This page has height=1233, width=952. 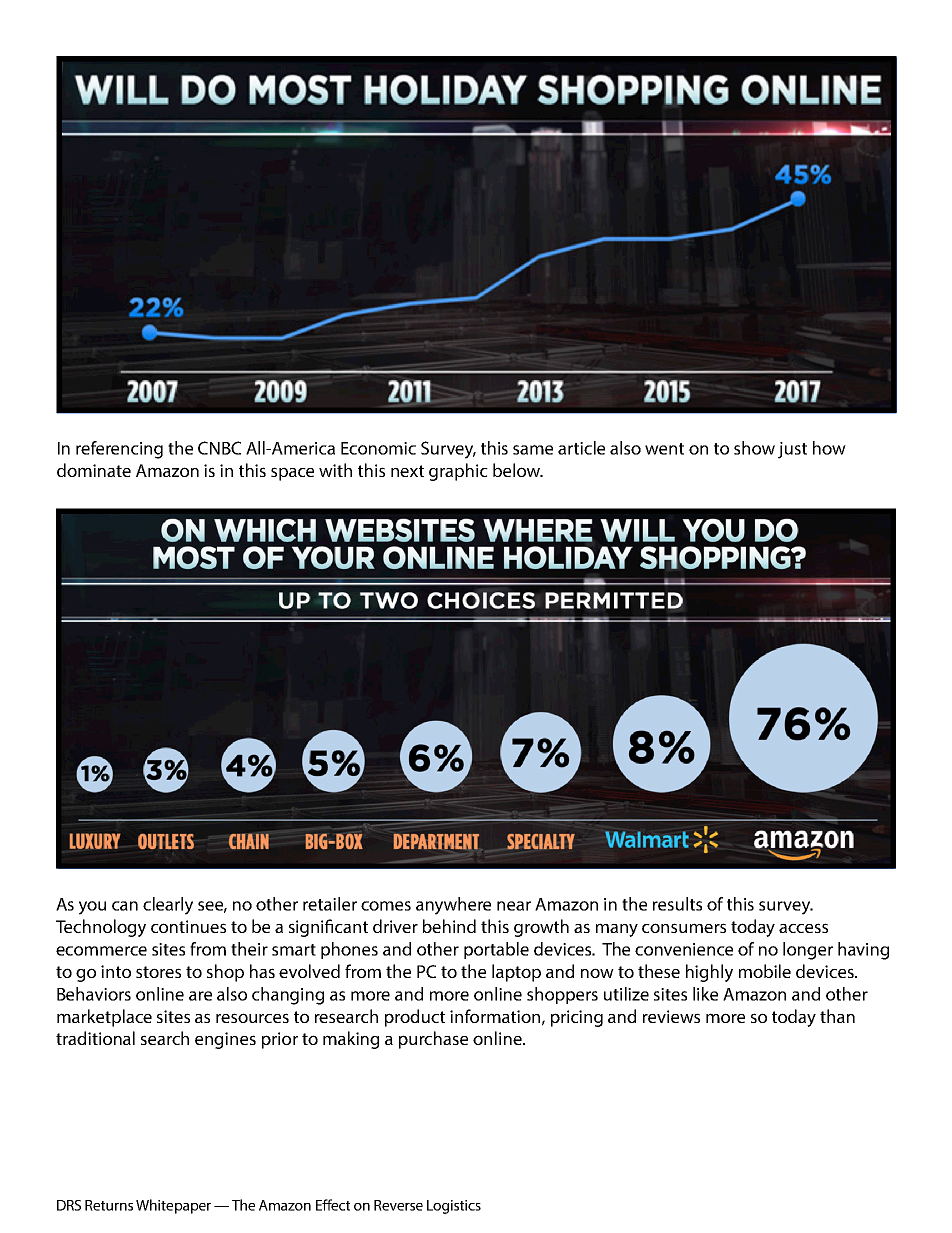 I want to click on clearly, so click(x=168, y=906).
